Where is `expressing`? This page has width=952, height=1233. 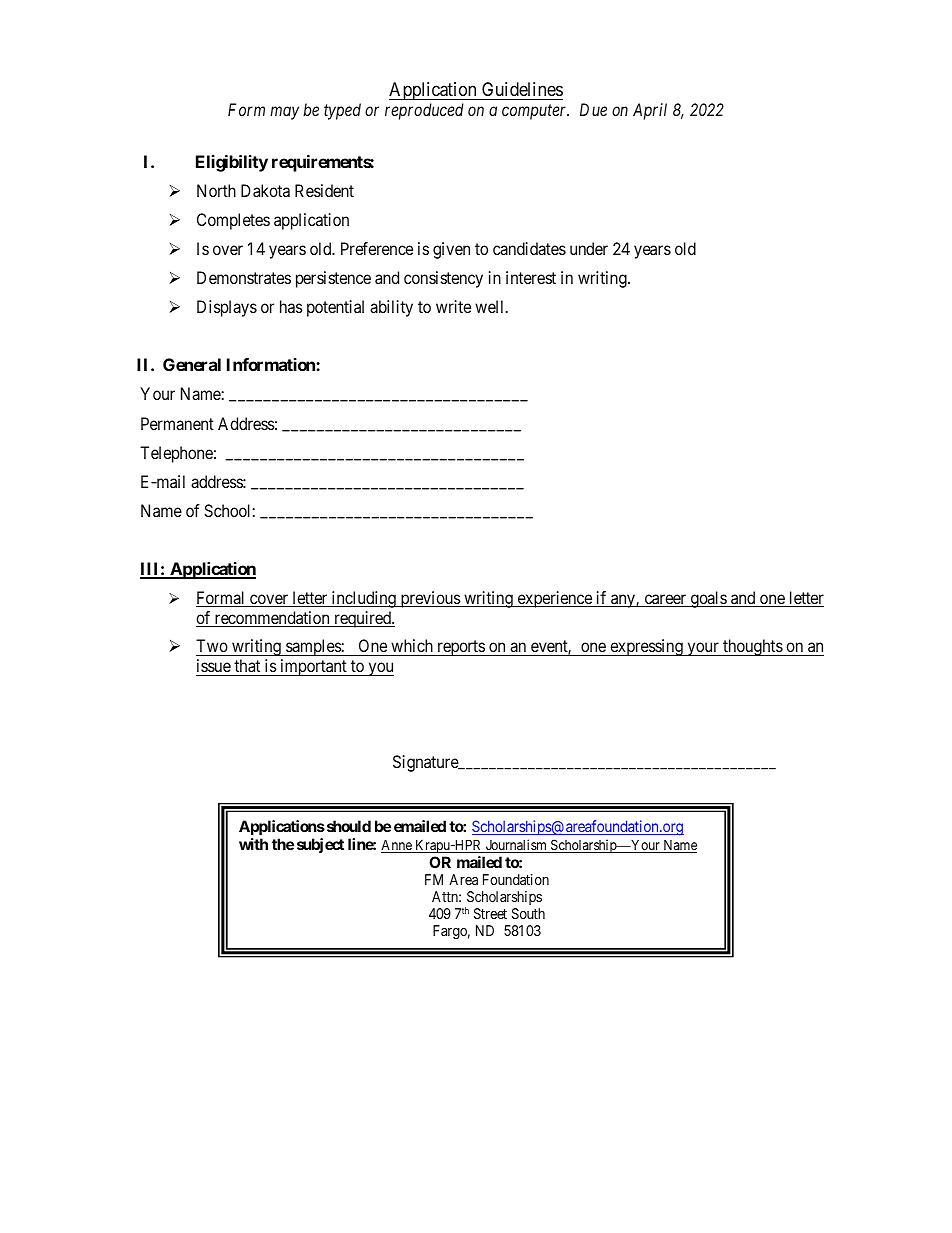 expressing is located at coordinates (646, 647).
